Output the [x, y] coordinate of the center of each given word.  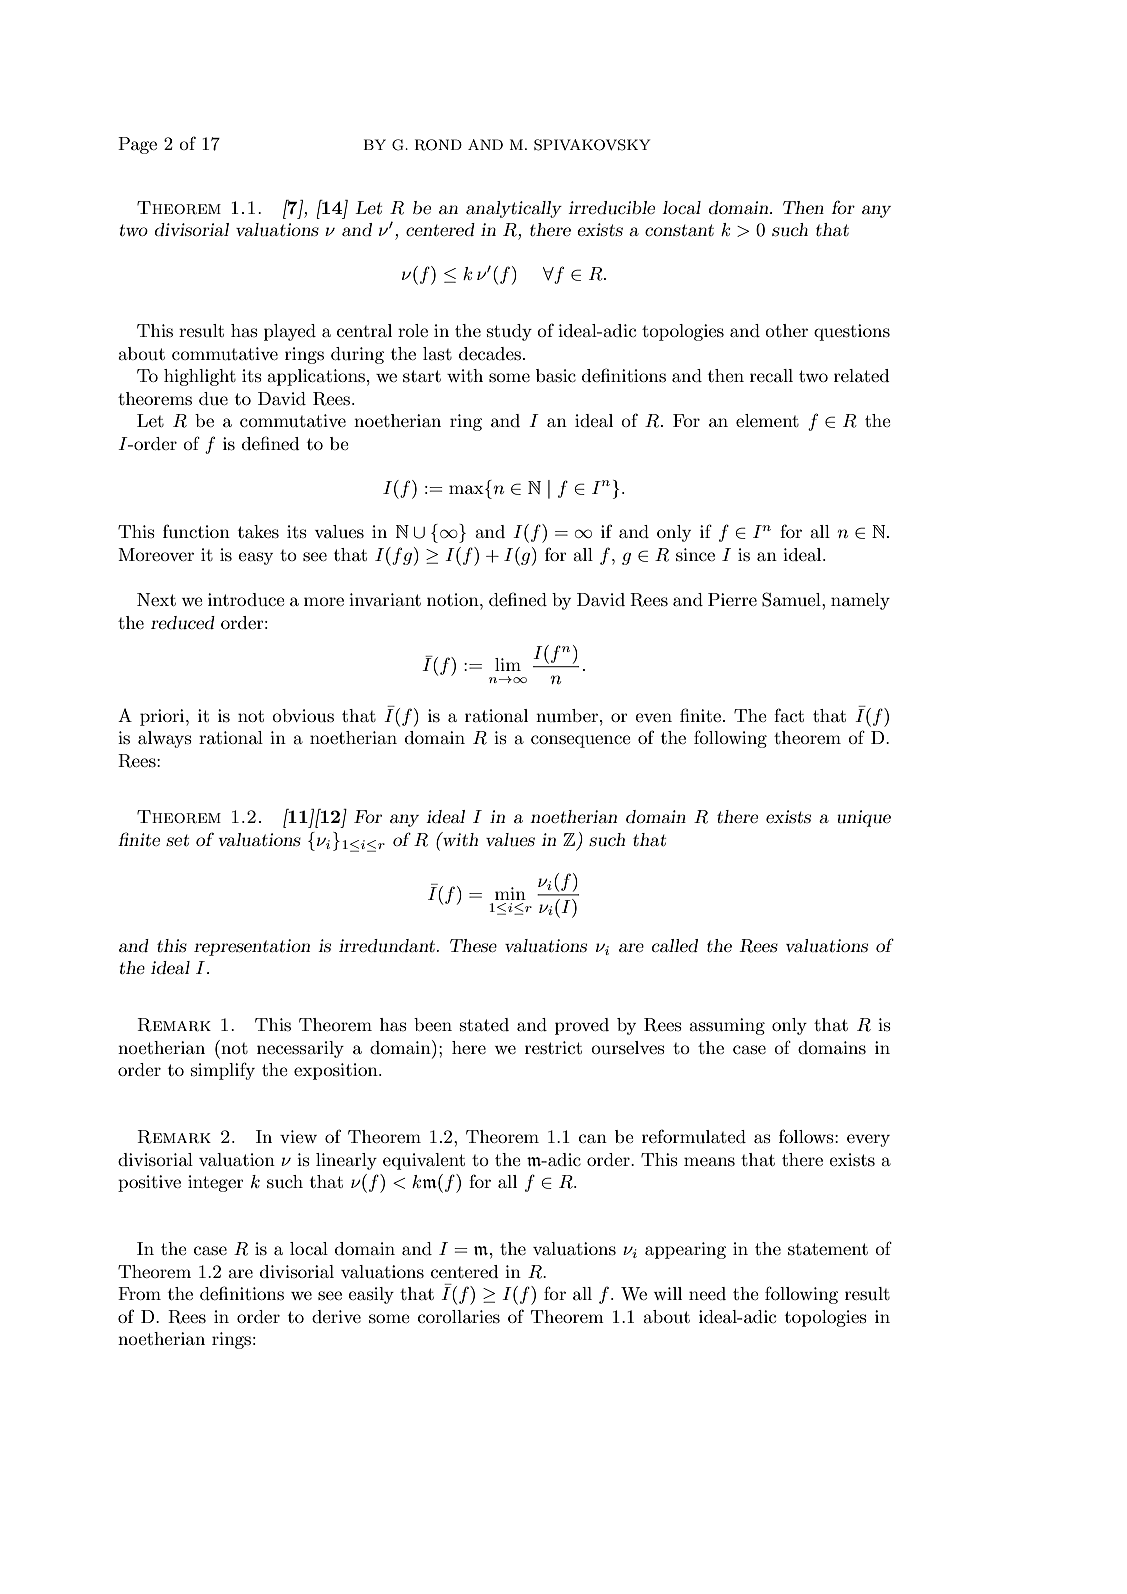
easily [371, 1295]
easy [255, 558]
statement [828, 1249]
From [139, 1293]
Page [137, 145]
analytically [514, 209]
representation [252, 947]
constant [679, 230]
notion [454, 599]
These [473, 945]
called [675, 945]
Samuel [792, 599]
